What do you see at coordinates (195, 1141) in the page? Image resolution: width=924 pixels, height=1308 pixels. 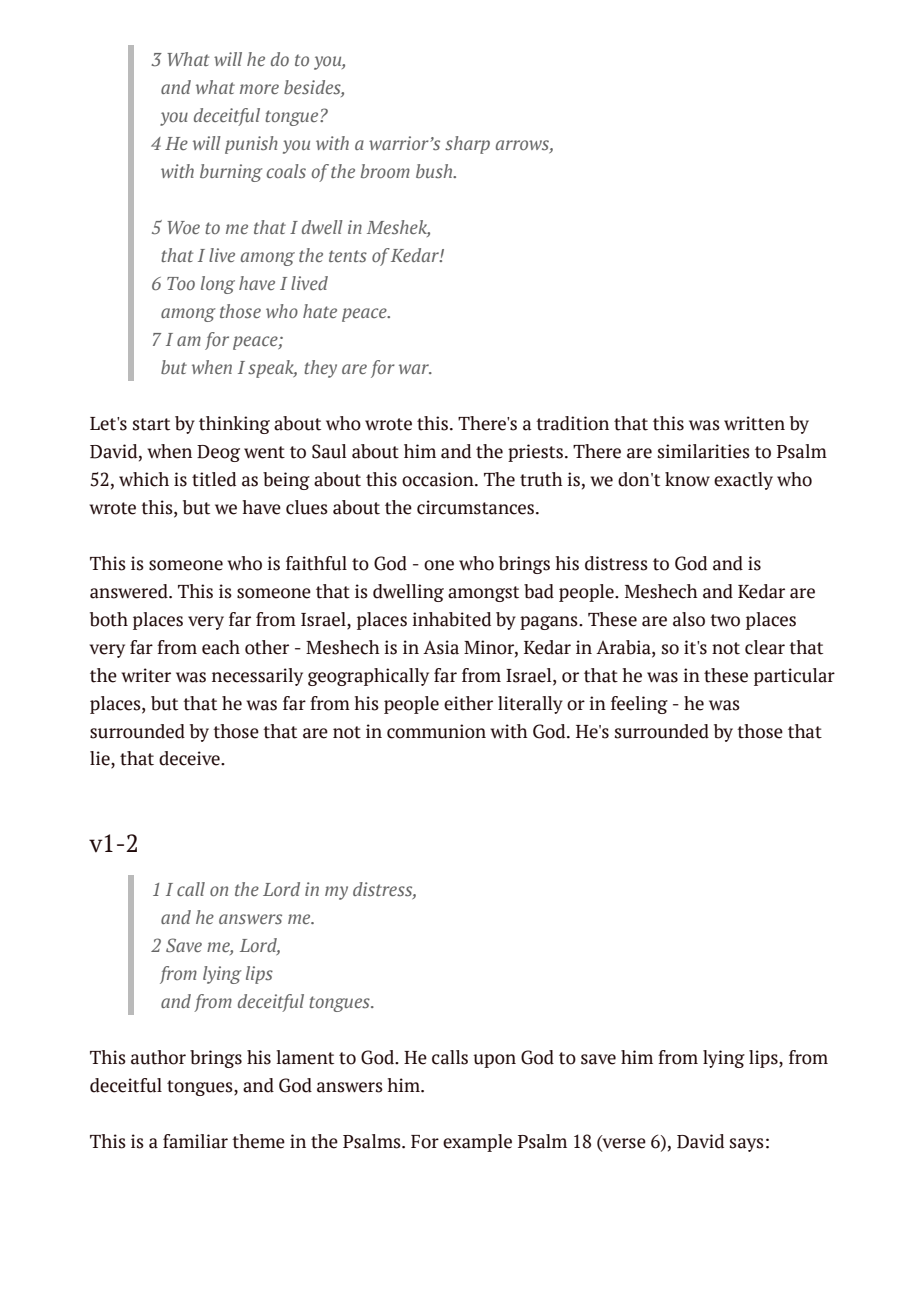 I see `familiar` at bounding box center [195, 1141].
